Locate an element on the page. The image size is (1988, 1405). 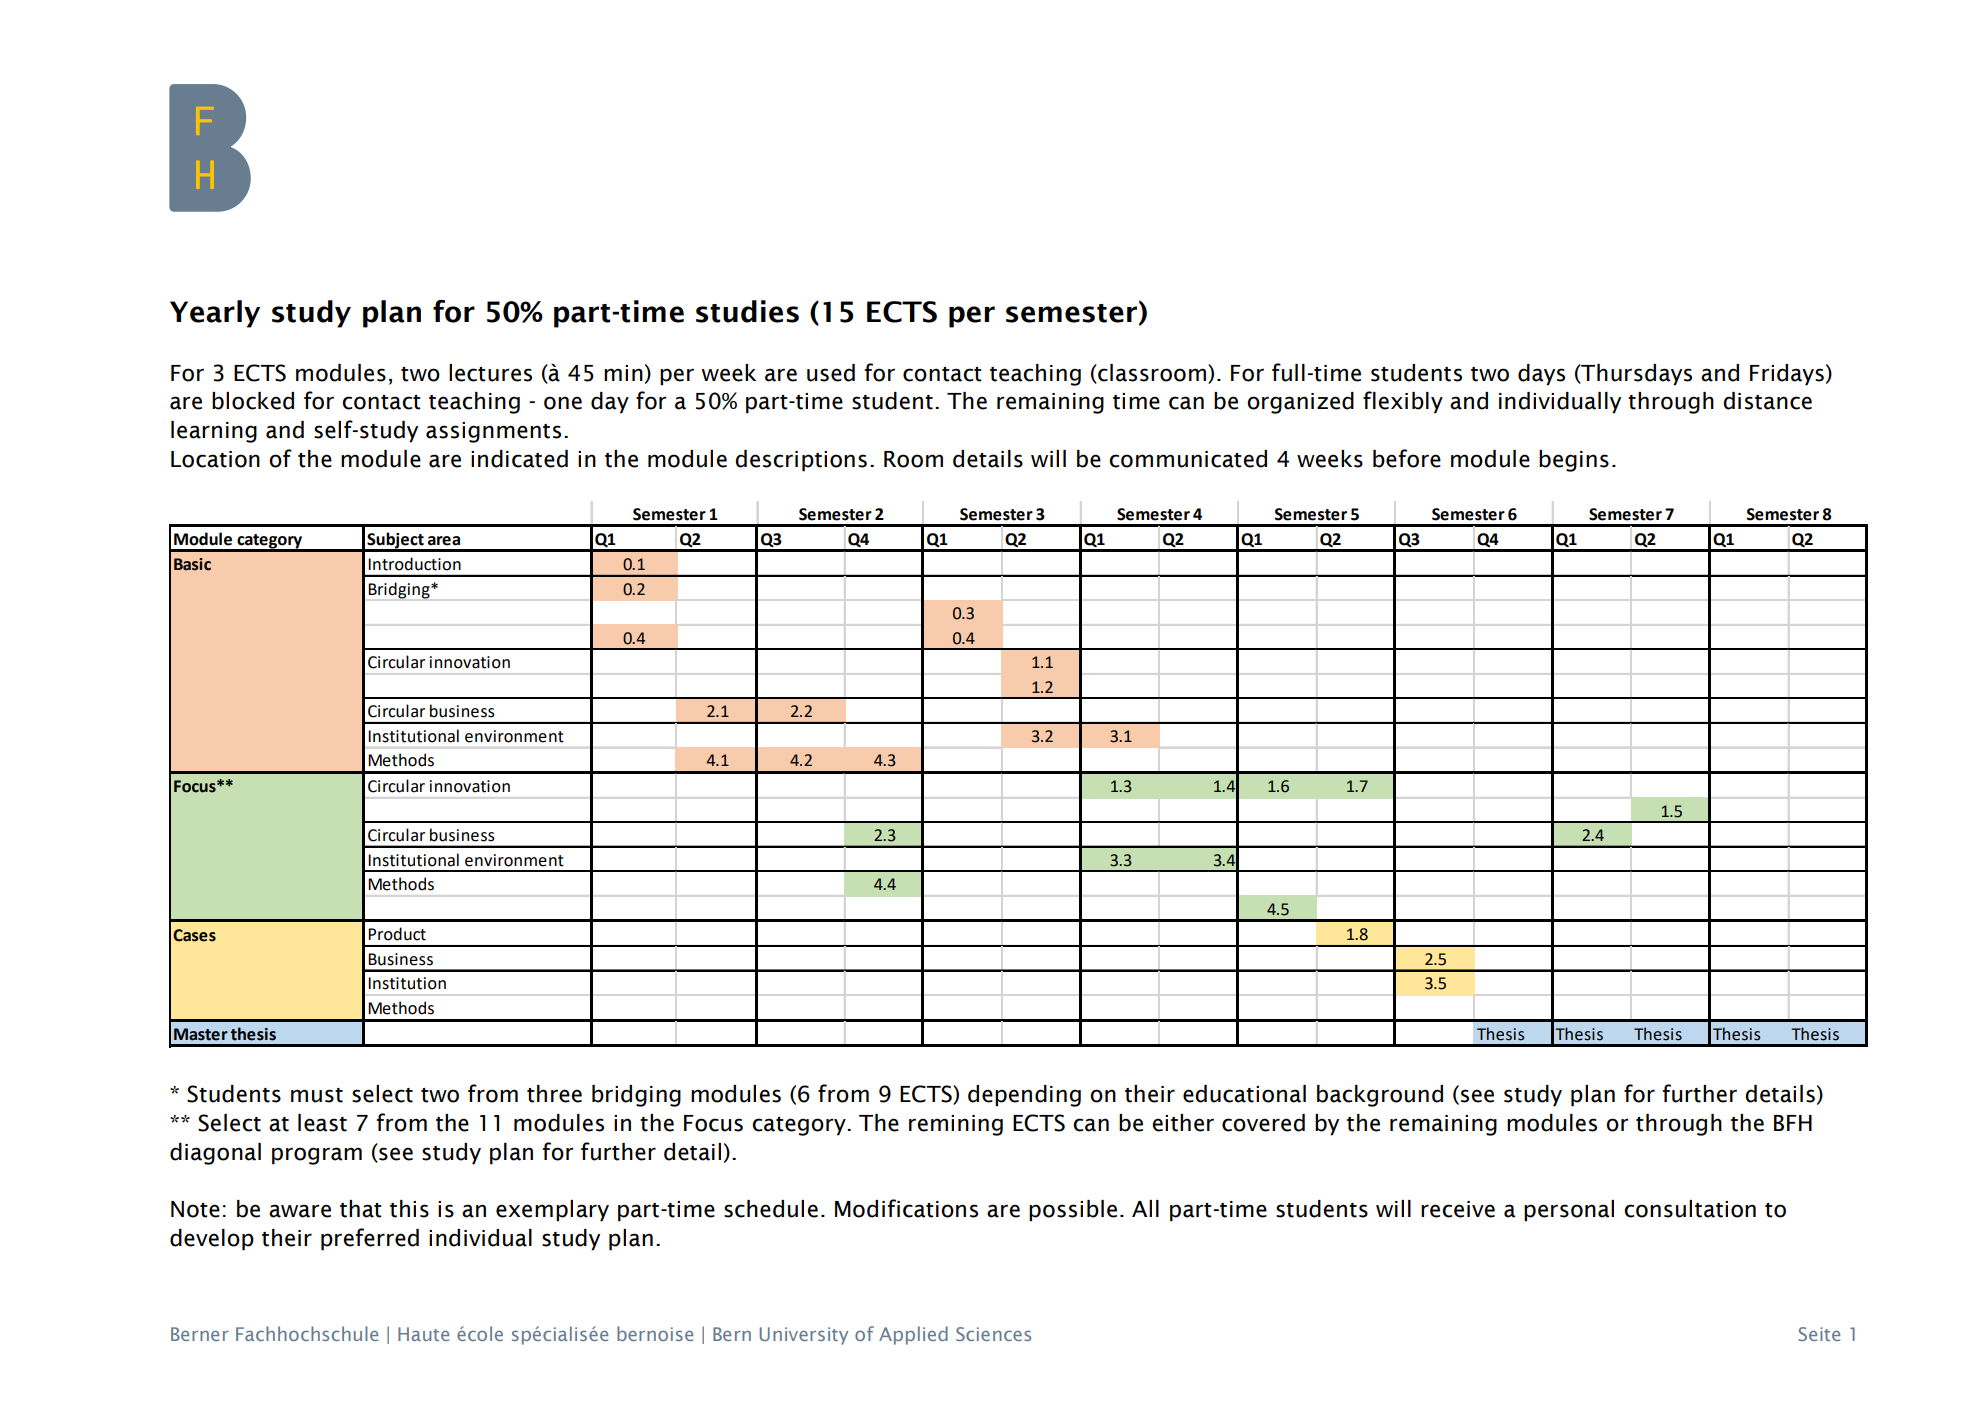
depending is located at coordinates (1024, 1096).
